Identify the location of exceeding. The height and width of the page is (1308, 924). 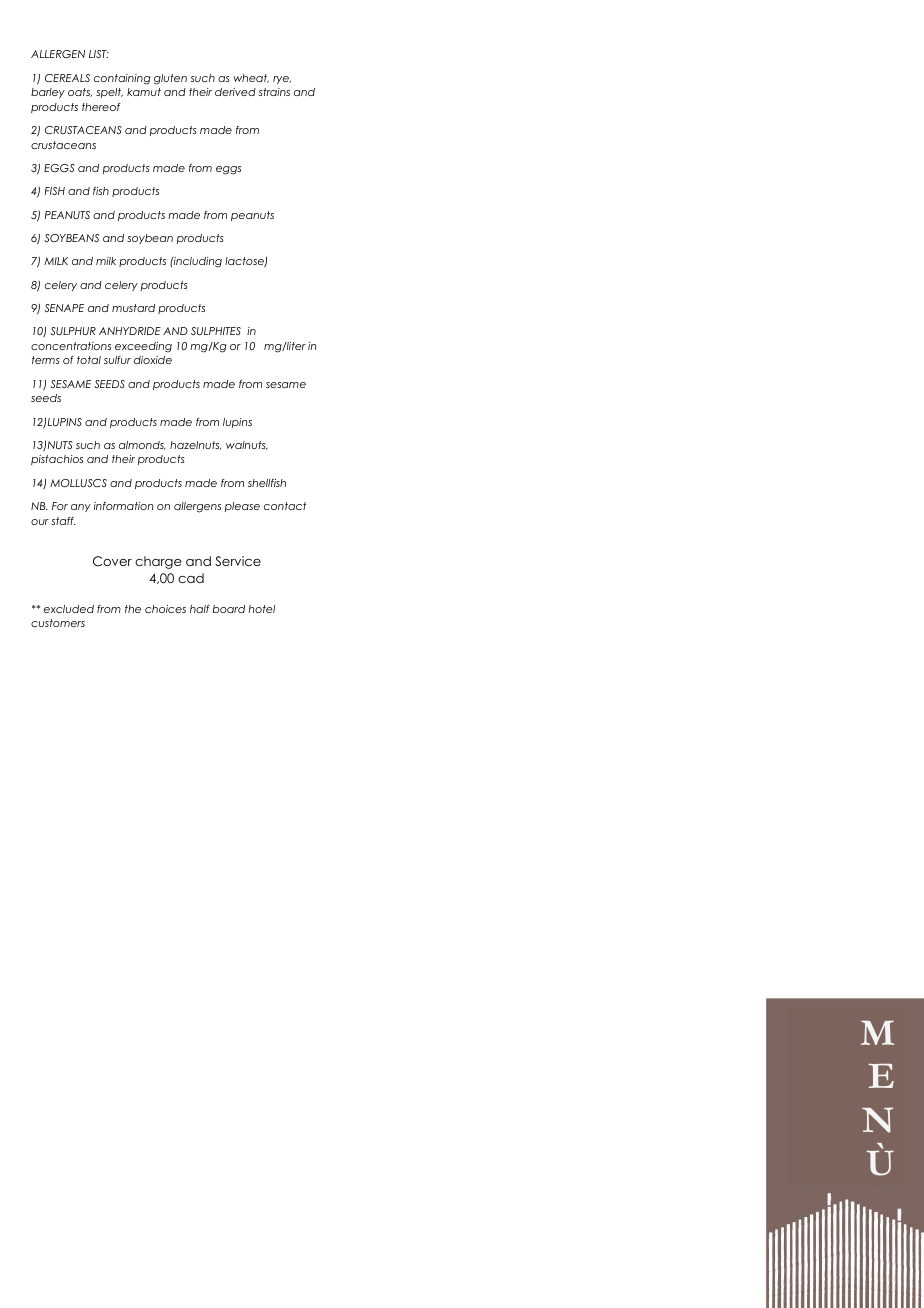
(143, 347).
